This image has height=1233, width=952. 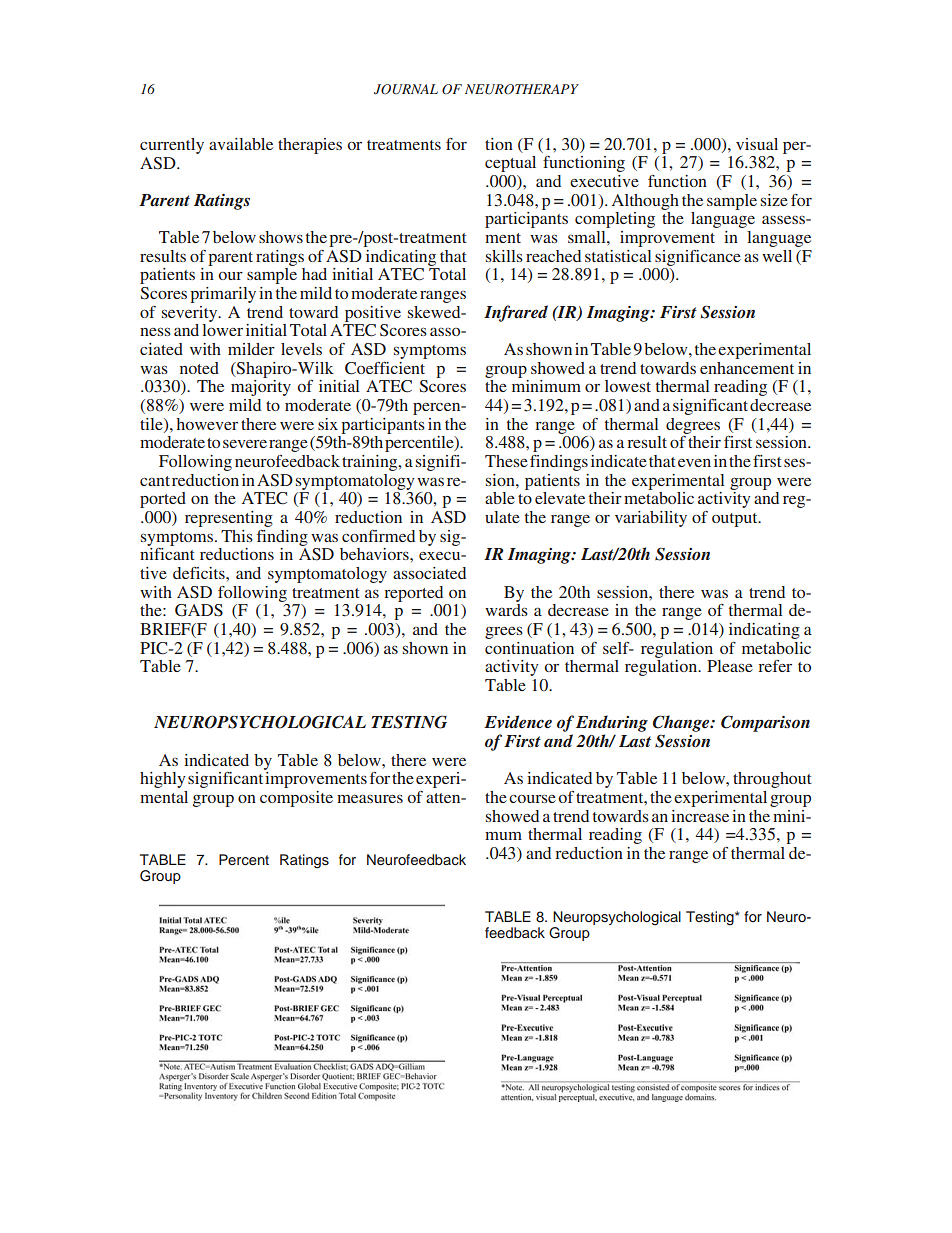 I want to click on output, so click(x=736, y=520).
